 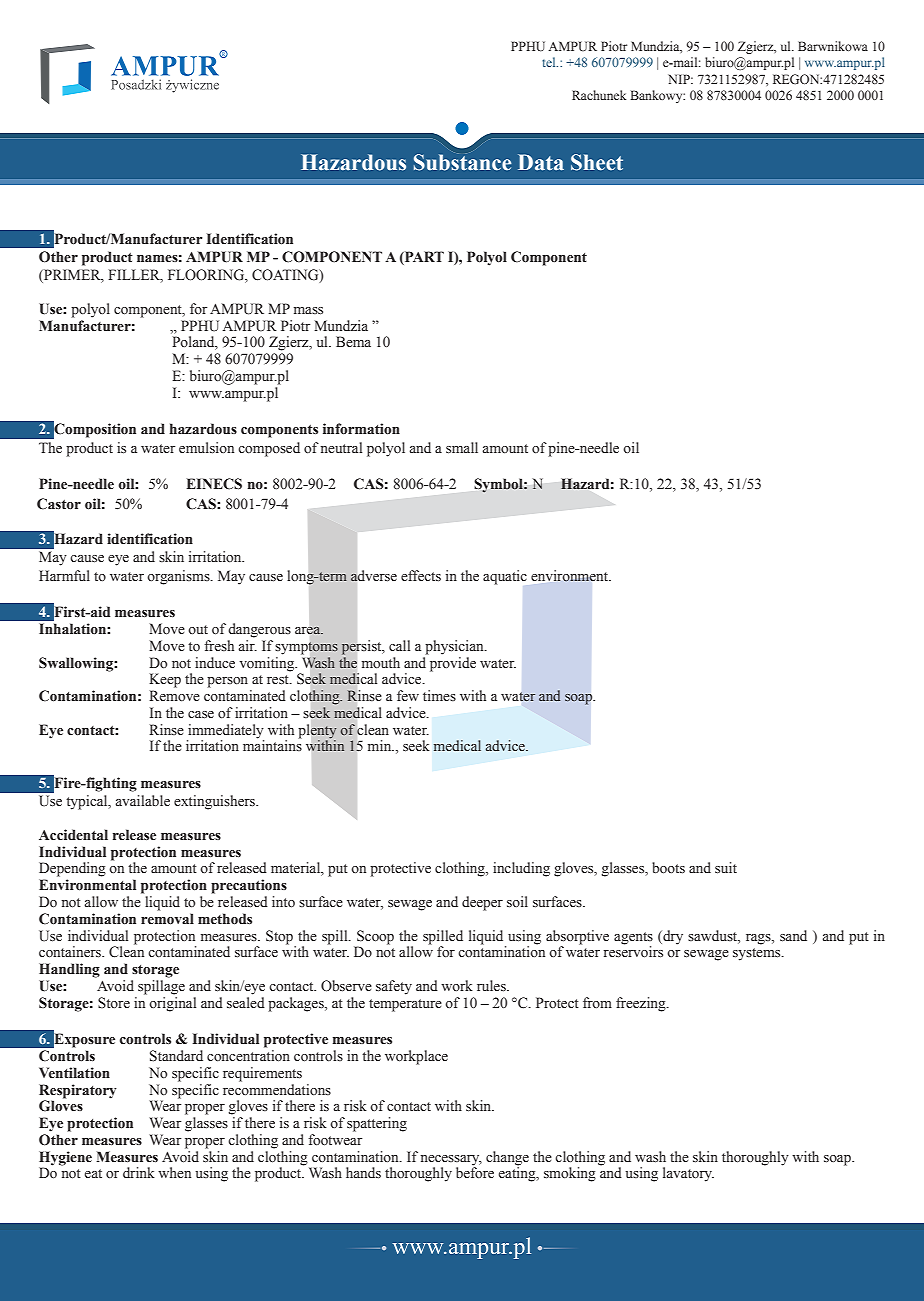 I want to click on effects, so click(x=421, y=576).
